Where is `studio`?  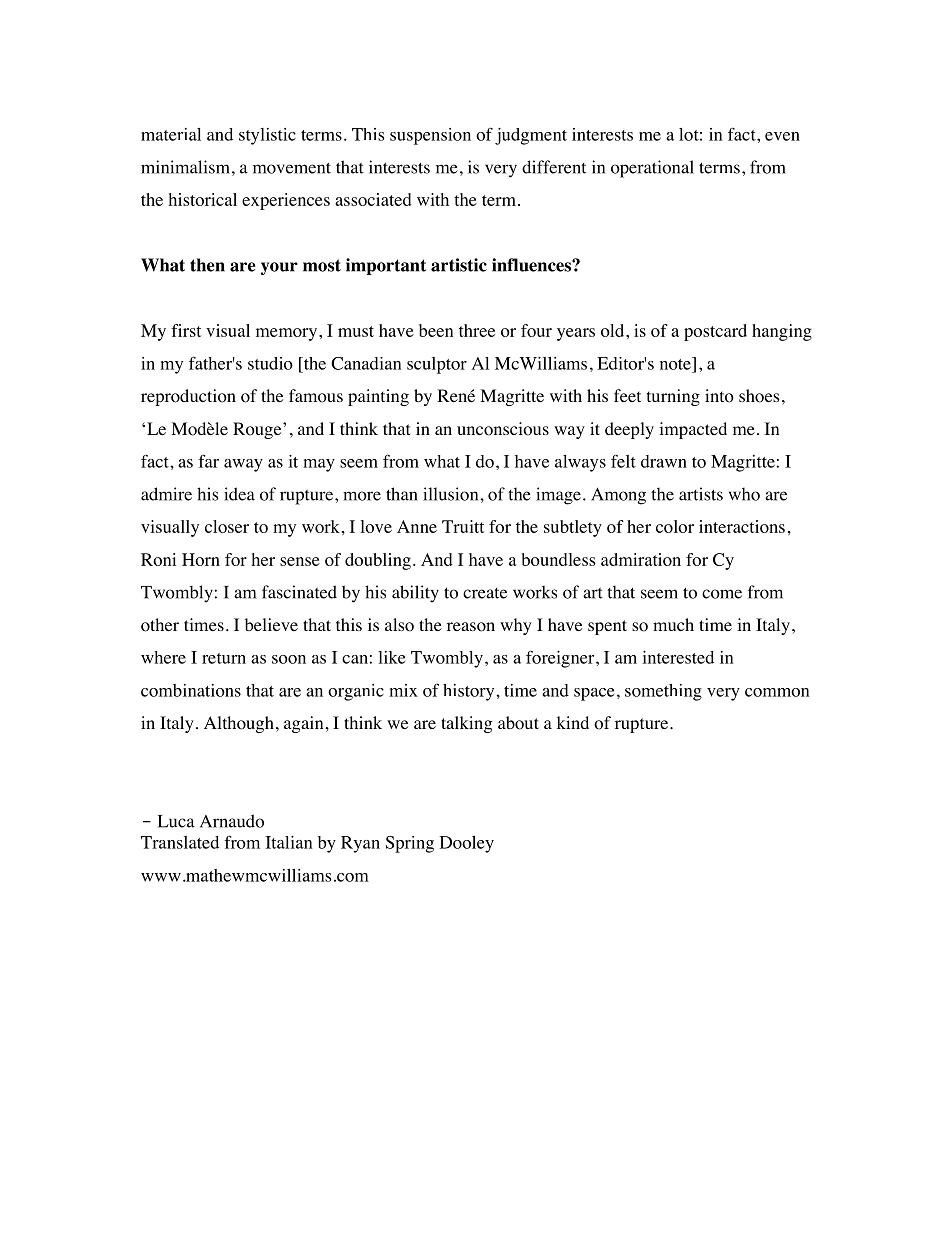
studio is located at coordinates (270, 363).
